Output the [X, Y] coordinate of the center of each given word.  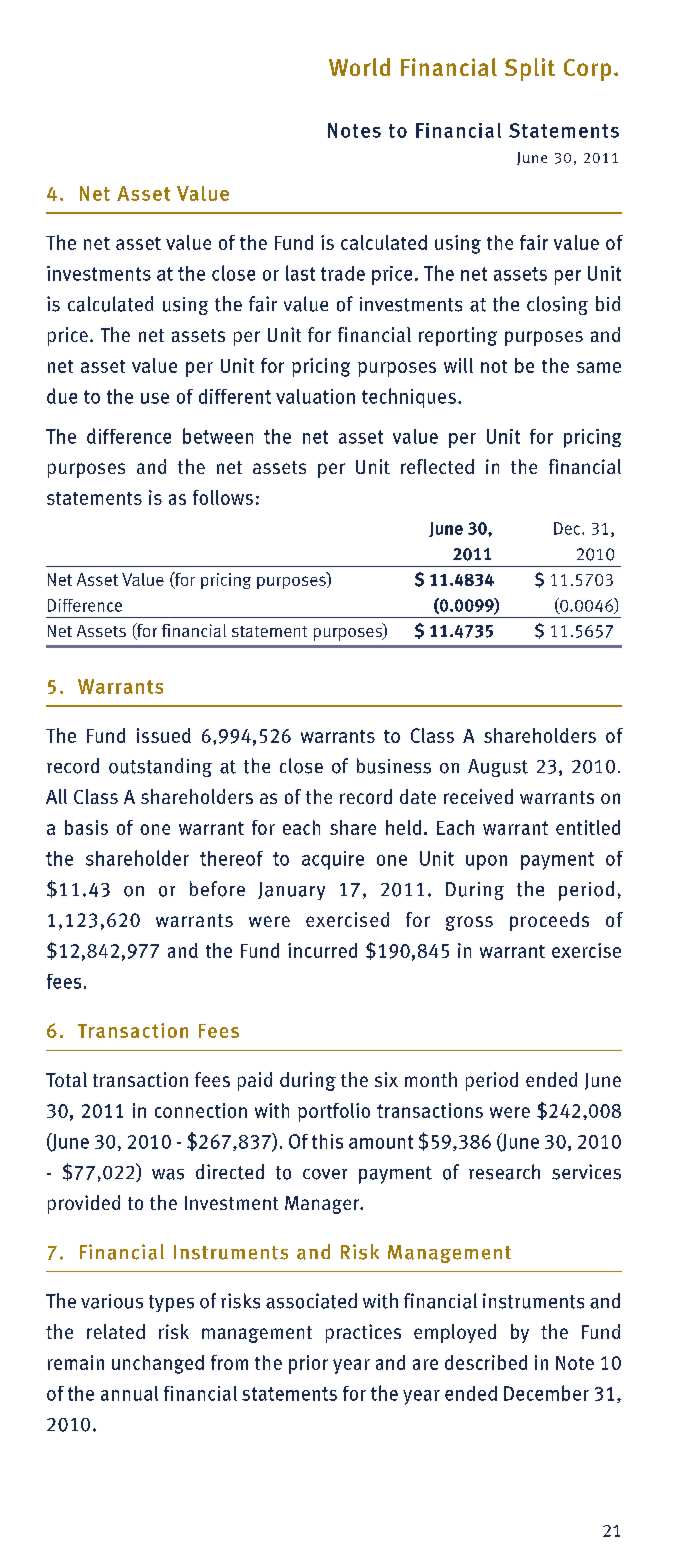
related [116, 1331]
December [546, 1393]
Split [530, 69]
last [300, 273]
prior [308, 1364]
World [359, 67]
